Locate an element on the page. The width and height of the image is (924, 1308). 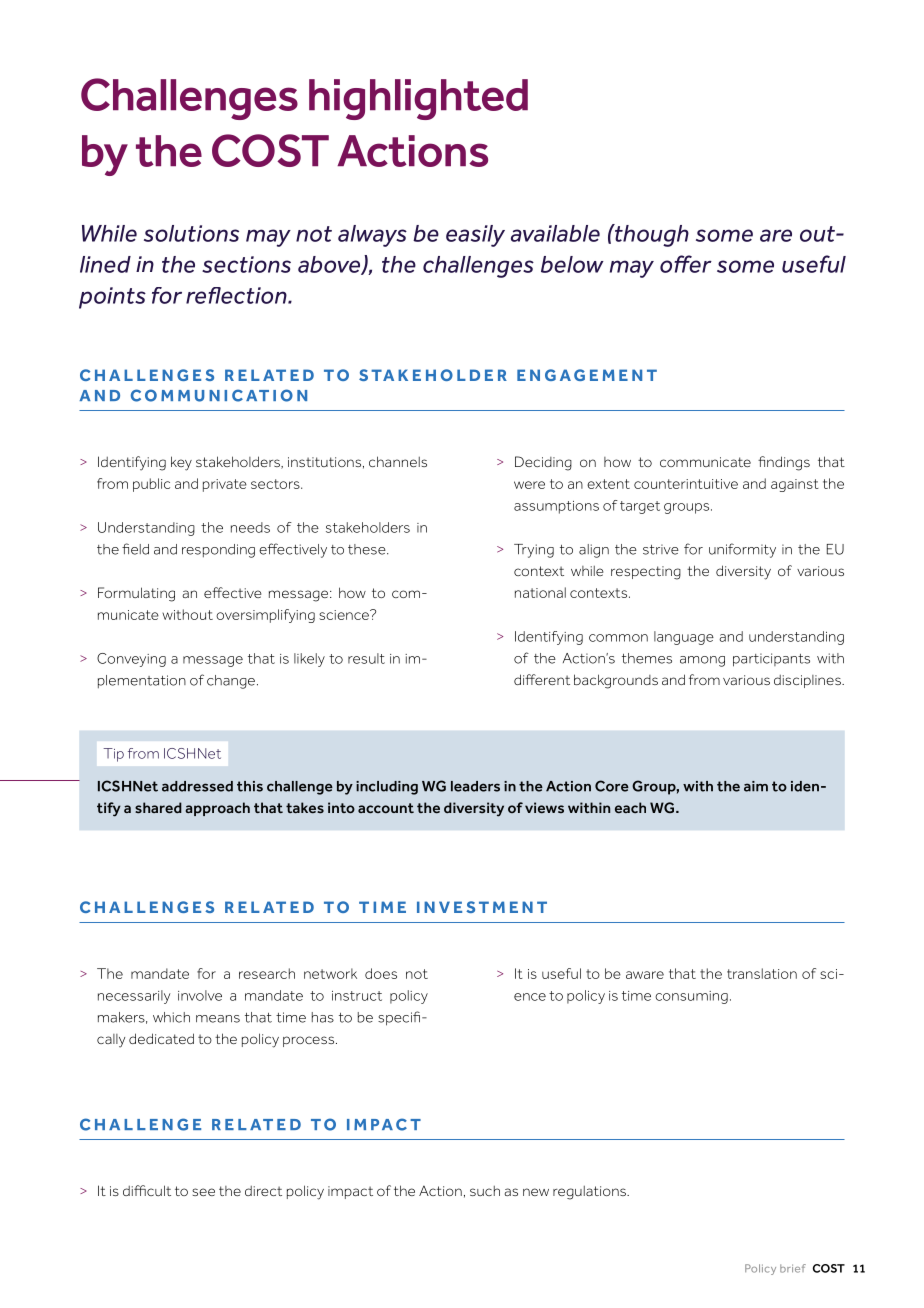
aim is located at coordinates (756, 786).
